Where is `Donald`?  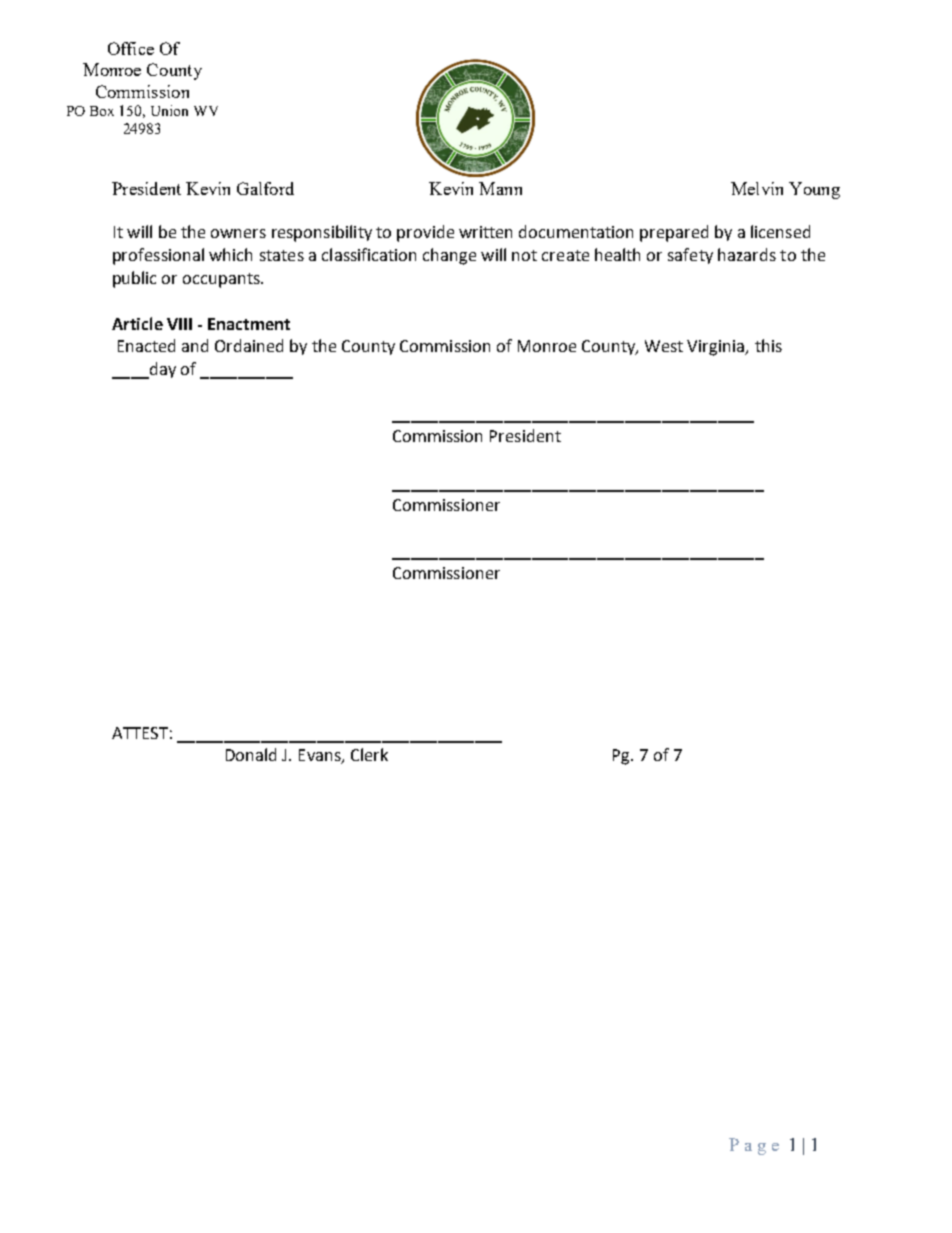
Donald is located at coordinates (251, 754).
